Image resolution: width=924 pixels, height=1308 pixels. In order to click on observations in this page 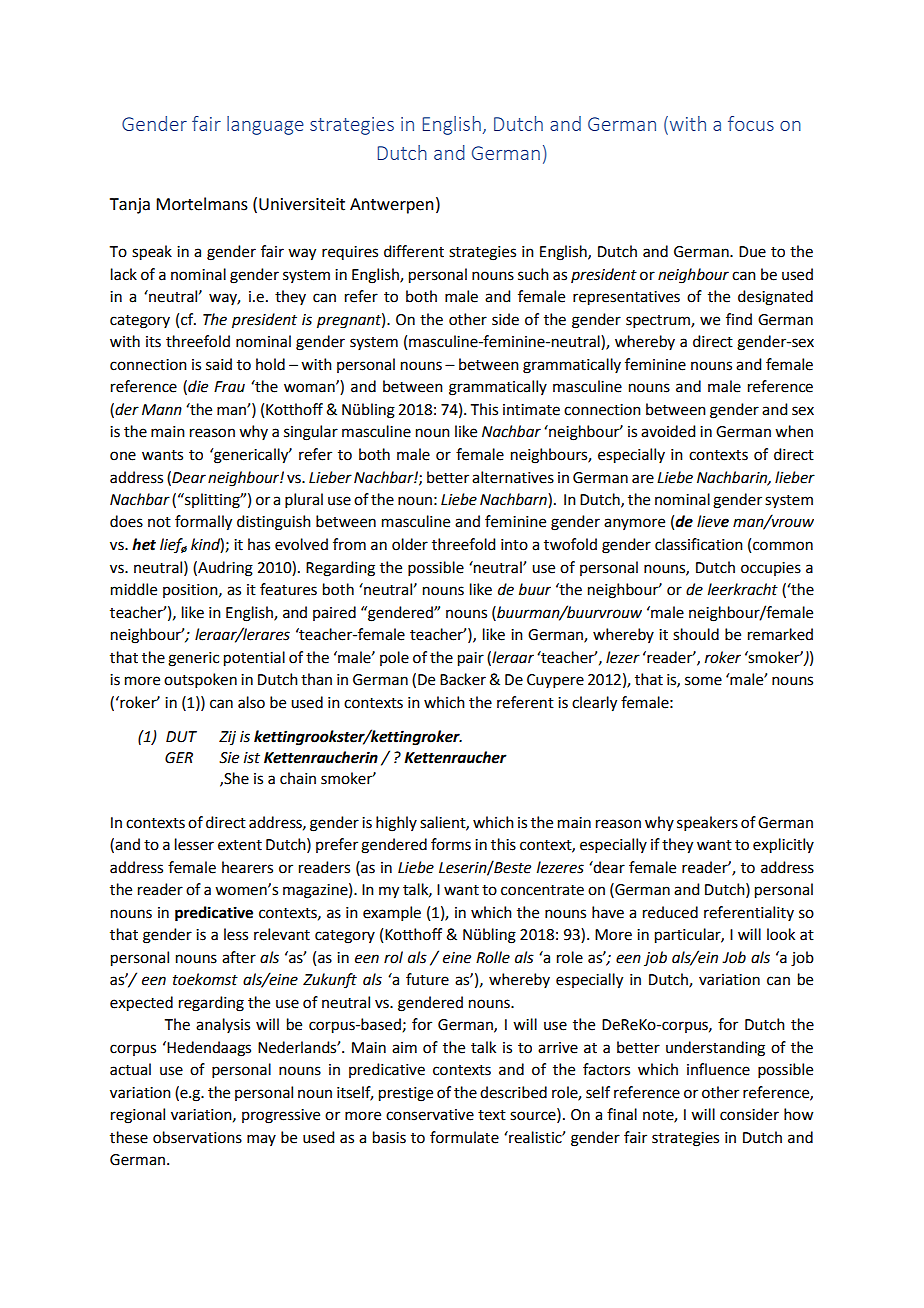, I will do `click(197, 1137)`.
